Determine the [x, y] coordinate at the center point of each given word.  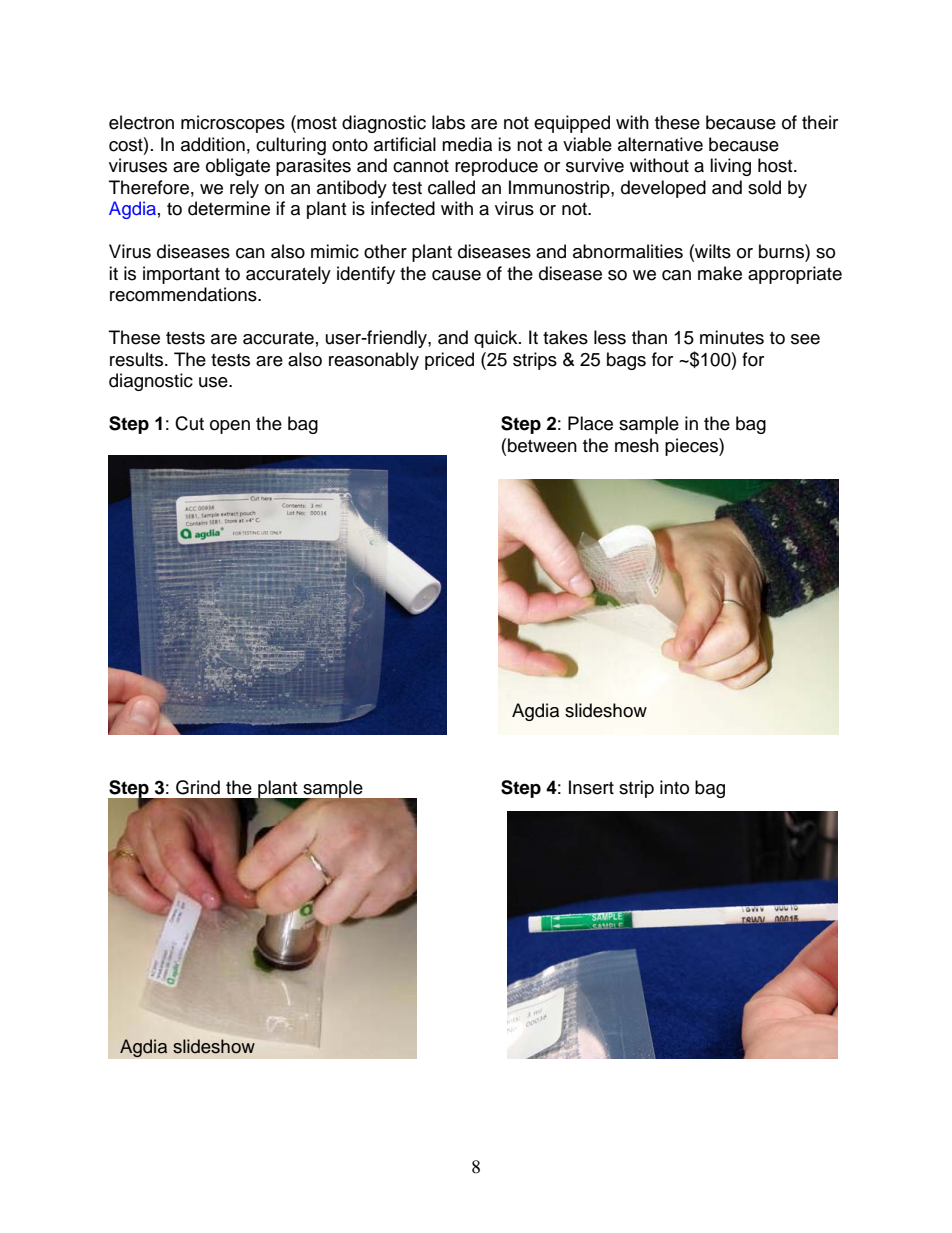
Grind [198, 787]
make [720, 273]
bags [626, 361]
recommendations [184, 294]
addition [213, 144]
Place [590, 423]
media [467, 144]
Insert [591, 787]
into [674, 787]
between [542, 445]
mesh [637, 445]
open [230, 427]
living [730, 167]
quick [497, 339]
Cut [189, 423]
